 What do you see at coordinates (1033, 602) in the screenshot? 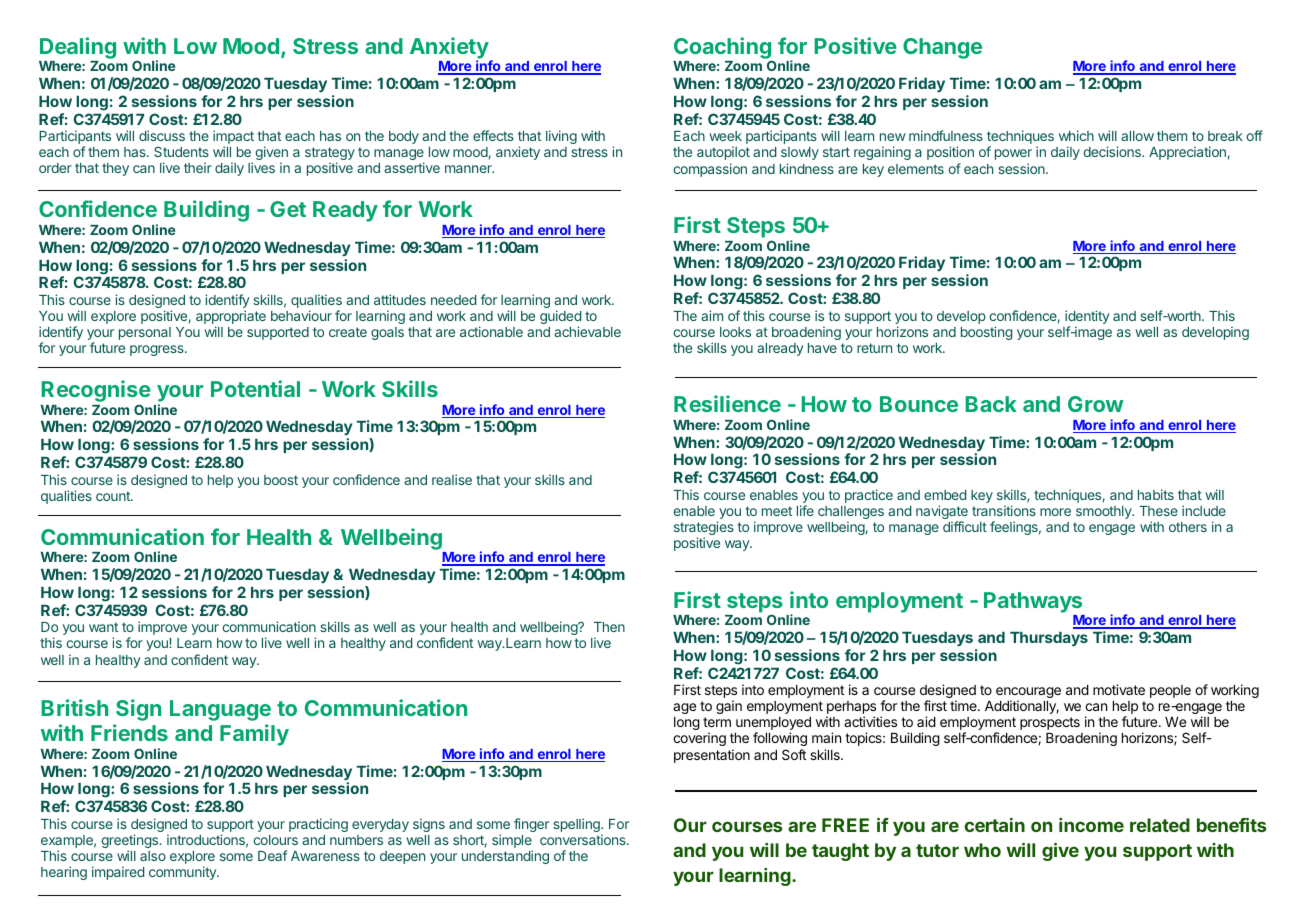
I see `Pathways` at bounding box center [1033, 602].
